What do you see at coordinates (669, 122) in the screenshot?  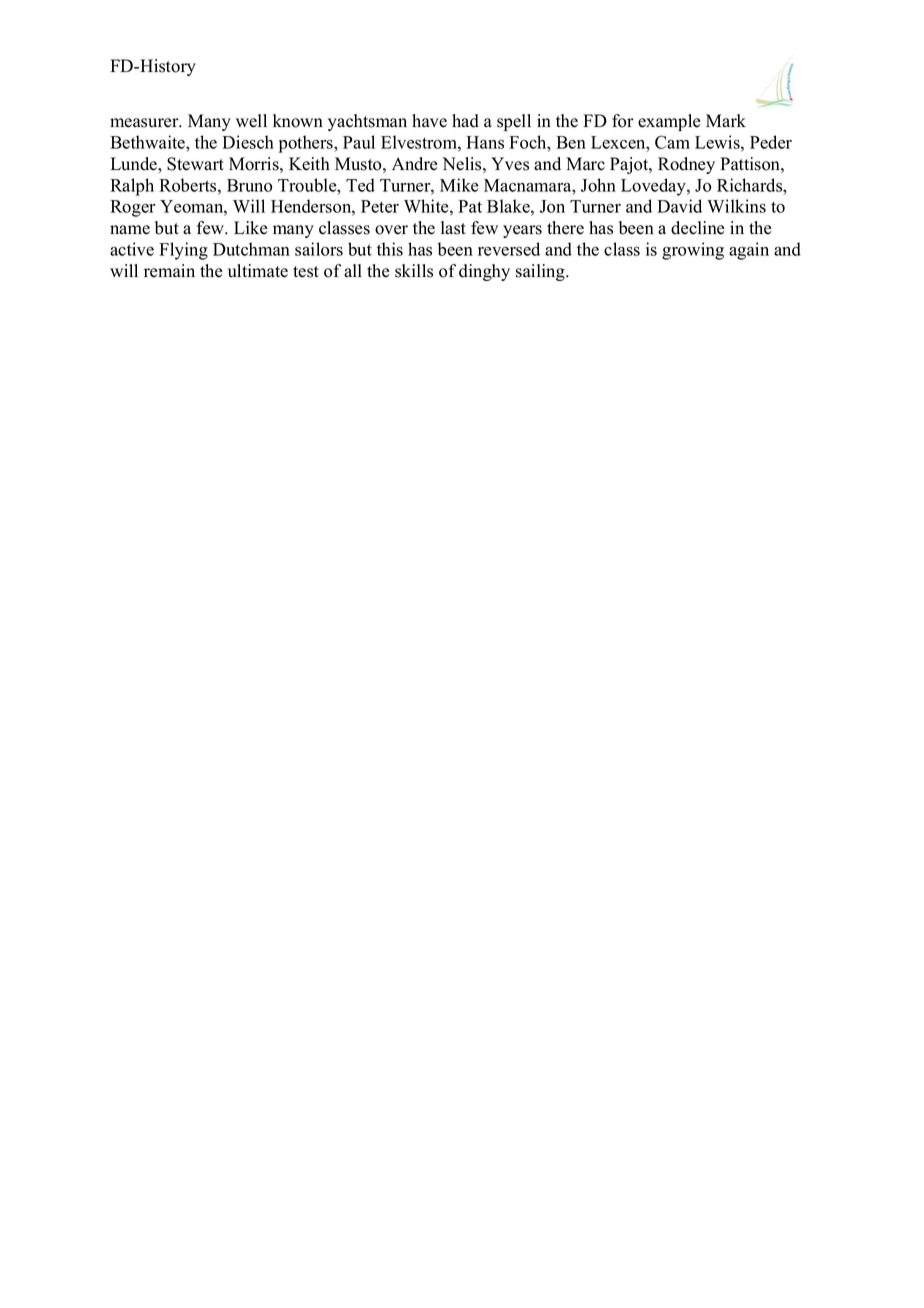 I see `example` at bounding box center [669, 122].
